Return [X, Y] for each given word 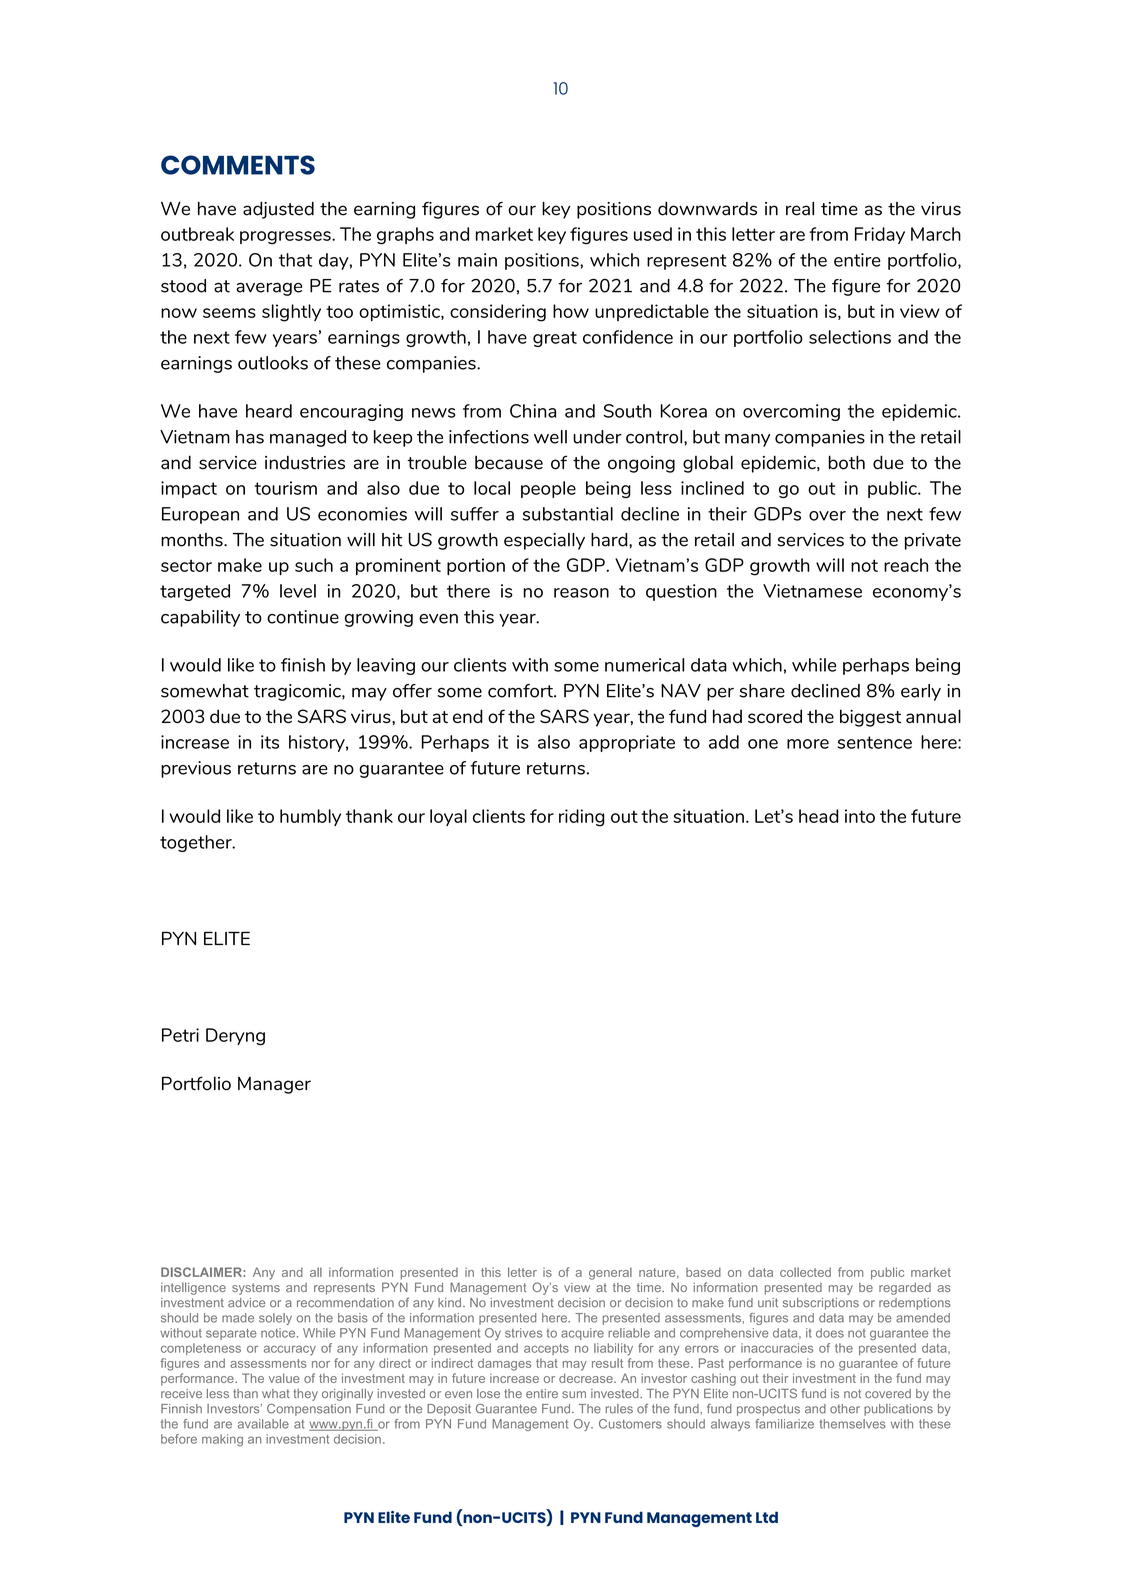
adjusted [278, 210]
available [263, 1424]
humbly [310, 817]
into [860, 816]
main [477, 260]
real [800, 209]
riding [582, 818]
